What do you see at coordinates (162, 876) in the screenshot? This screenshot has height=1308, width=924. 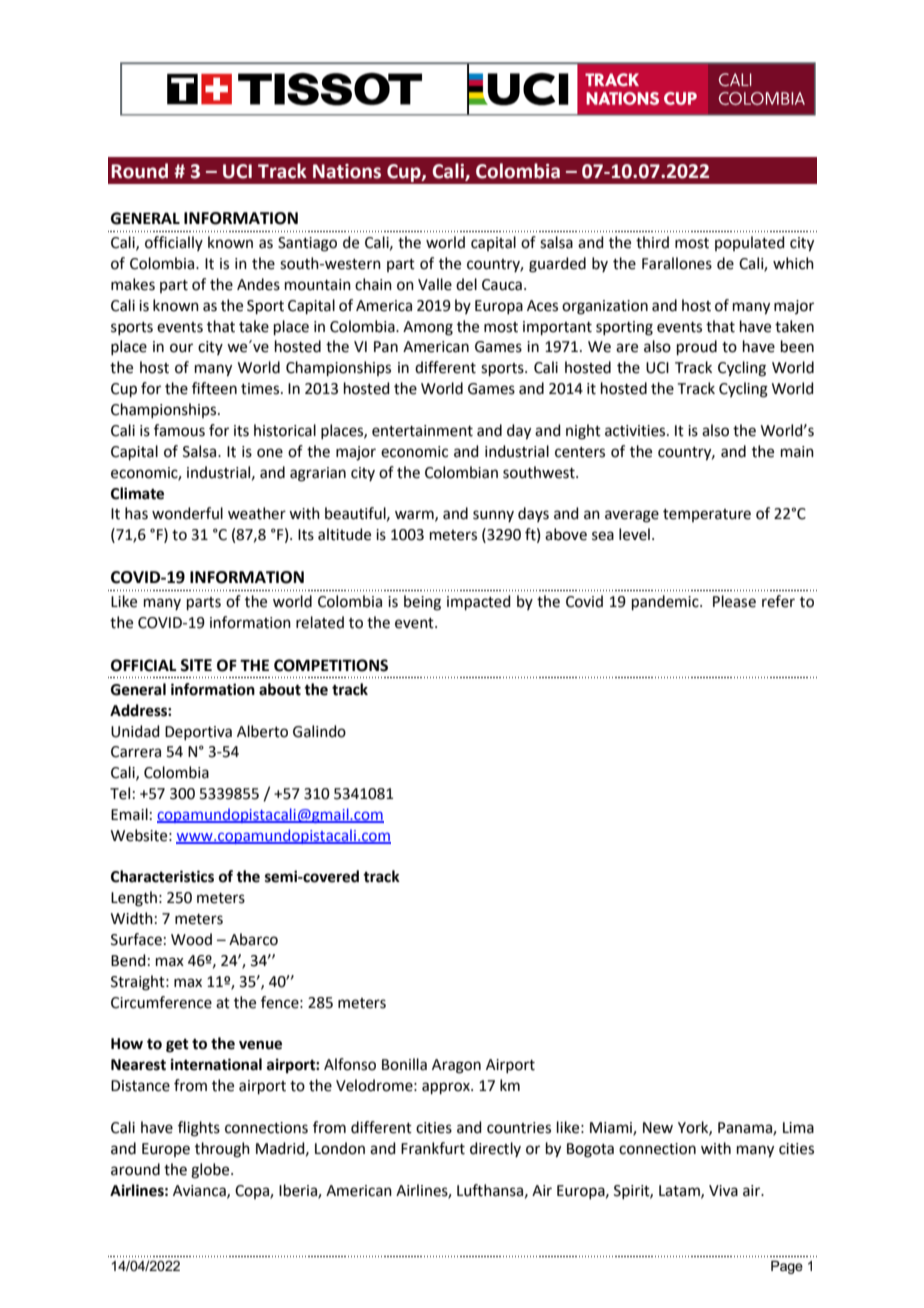 I see `Characteristics` at bounding box center [162, 876].
